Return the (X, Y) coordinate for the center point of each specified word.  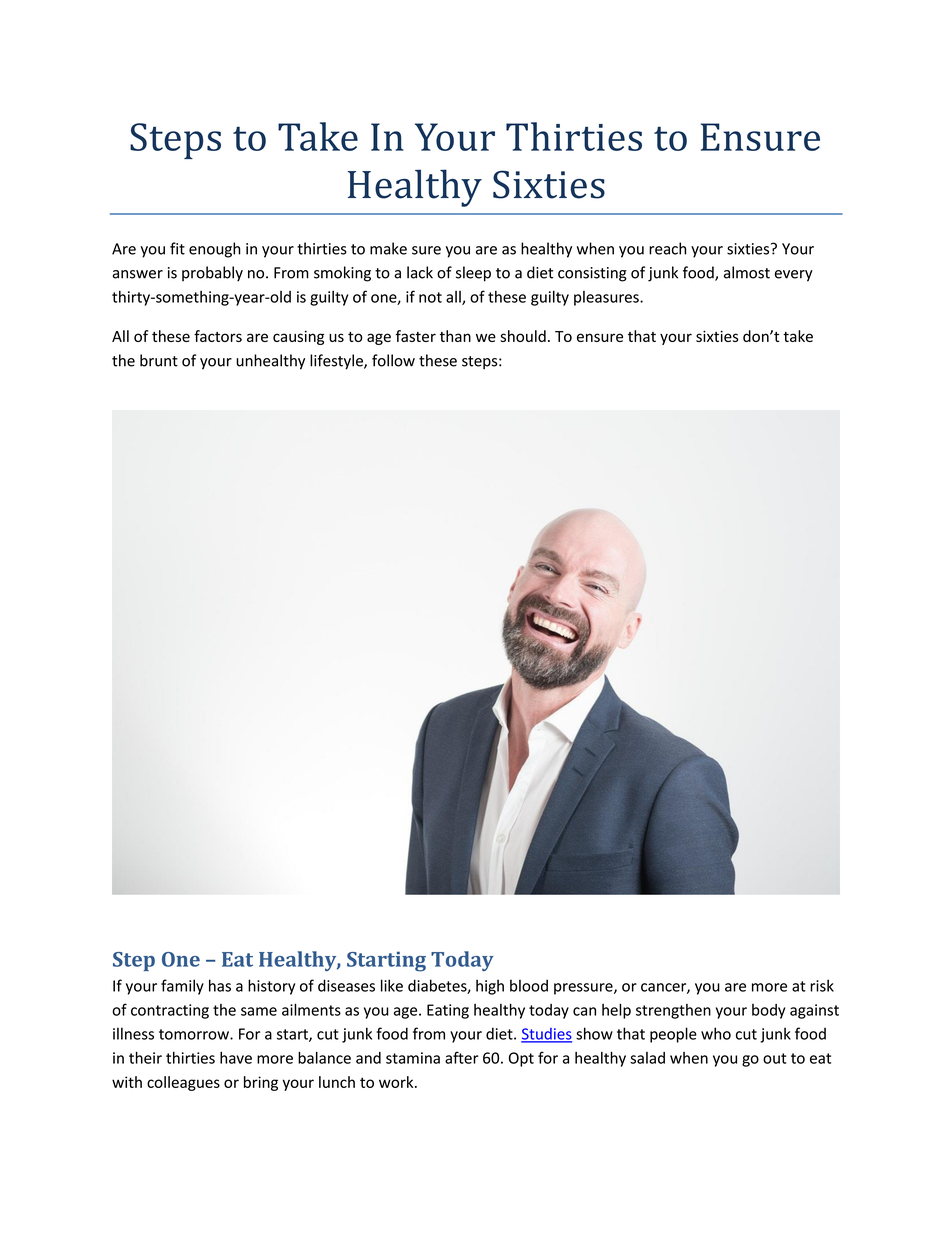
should (523, 336)
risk (822, 985)
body (769, 1011)
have (236, 1058)
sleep (473, 274)
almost (747, 272)
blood (529, 985)
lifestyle (337, 362)
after (462, 1057)
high (490, 987)
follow (393, 360)
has (220, 985)
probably (212, 274)
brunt (159, 360)
